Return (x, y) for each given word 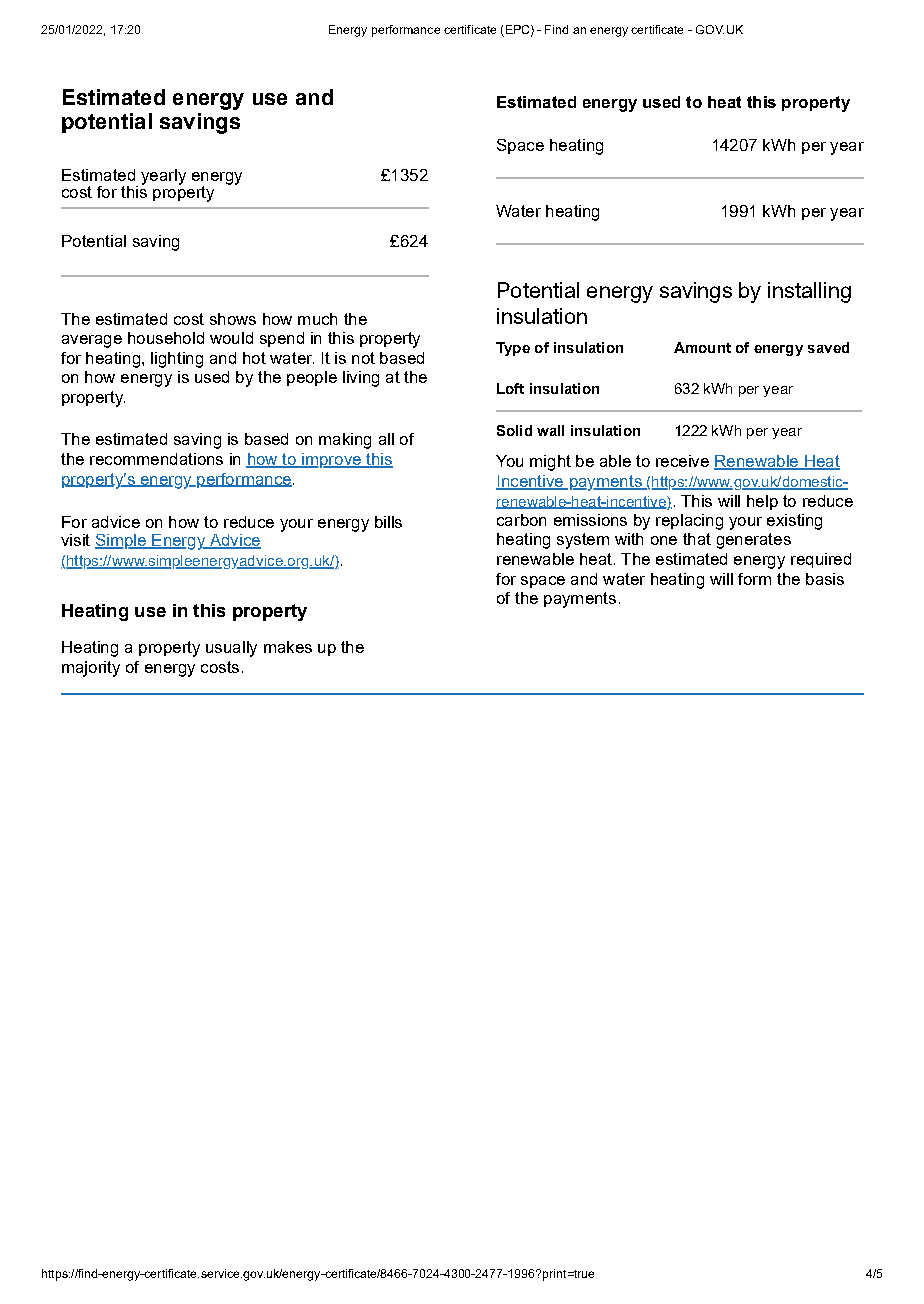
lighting (177, 360)
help (762, 502)
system (583, 541)
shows (233, 319)
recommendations (156, 459)
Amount (702, 347)
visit (75, 540)
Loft (510, 388)
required (821, 560)
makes (288, 647)
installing (809, 292)
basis (825, 579)
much (317, 319)
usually (231, 649)
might (550, 463)
